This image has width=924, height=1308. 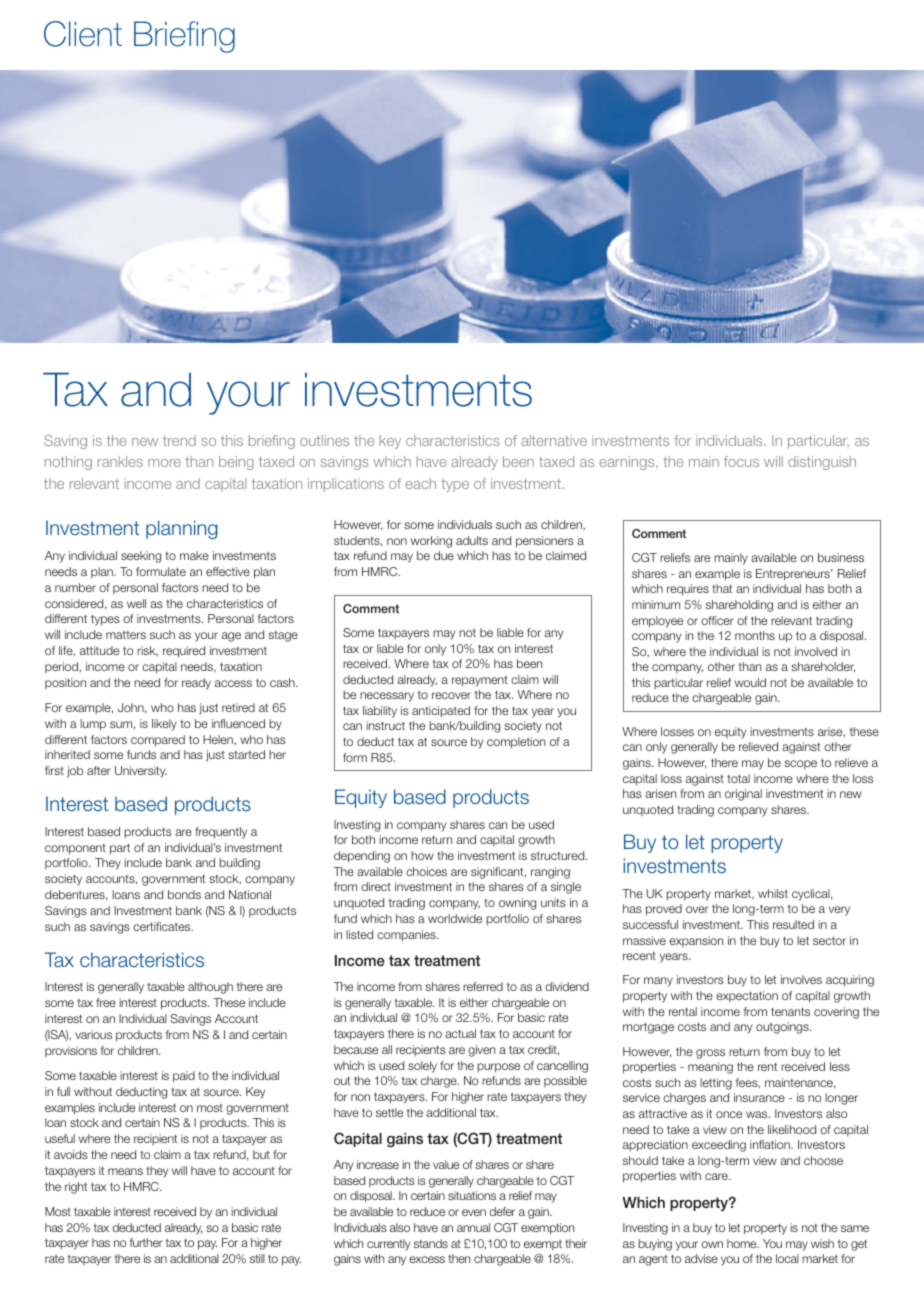 I want to click on further, so click(x=146, y=1242).
